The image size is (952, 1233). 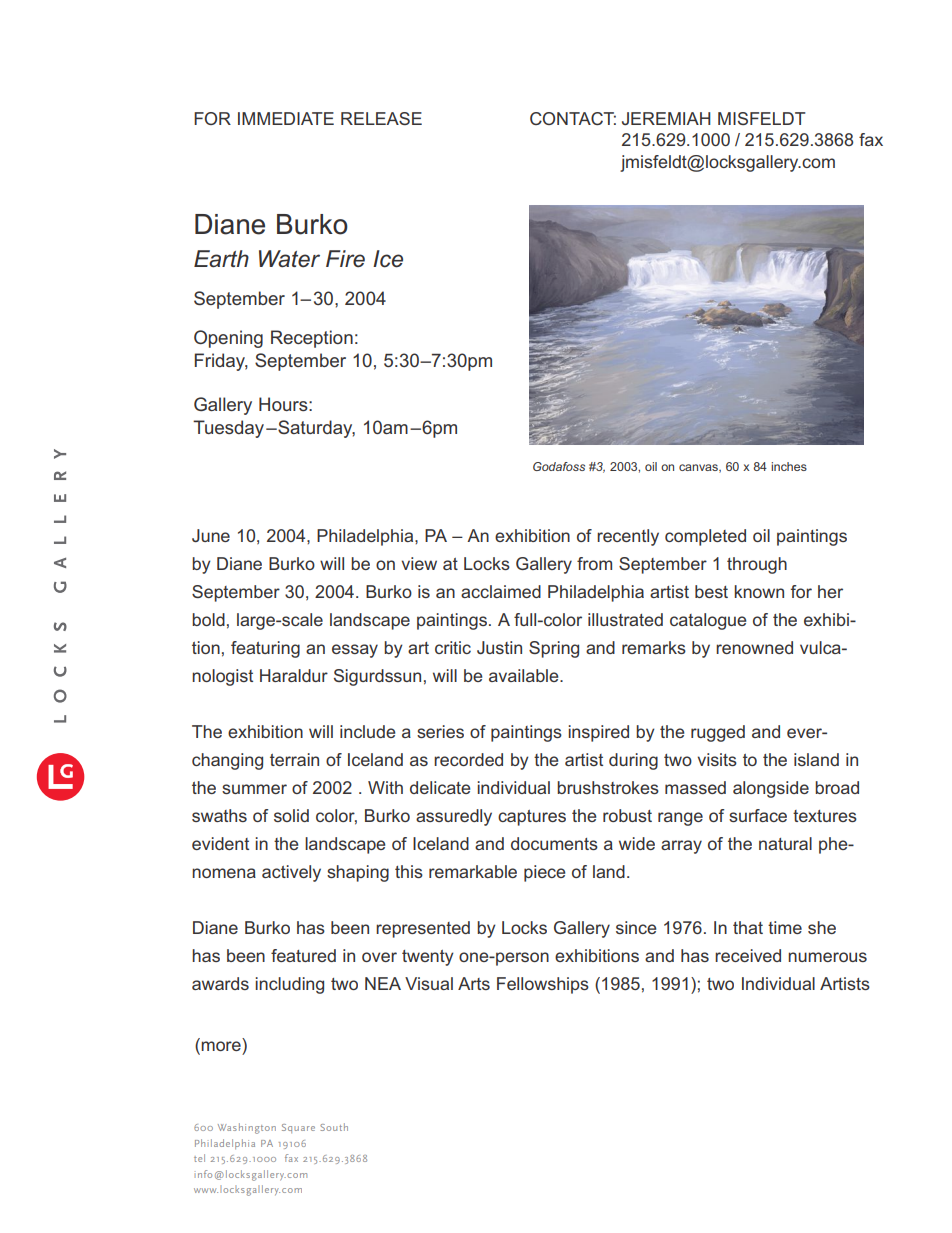 What do you see at coordinates (573, 118) in the document?
I see `CONTACT` at bounding box center [573, 118].
